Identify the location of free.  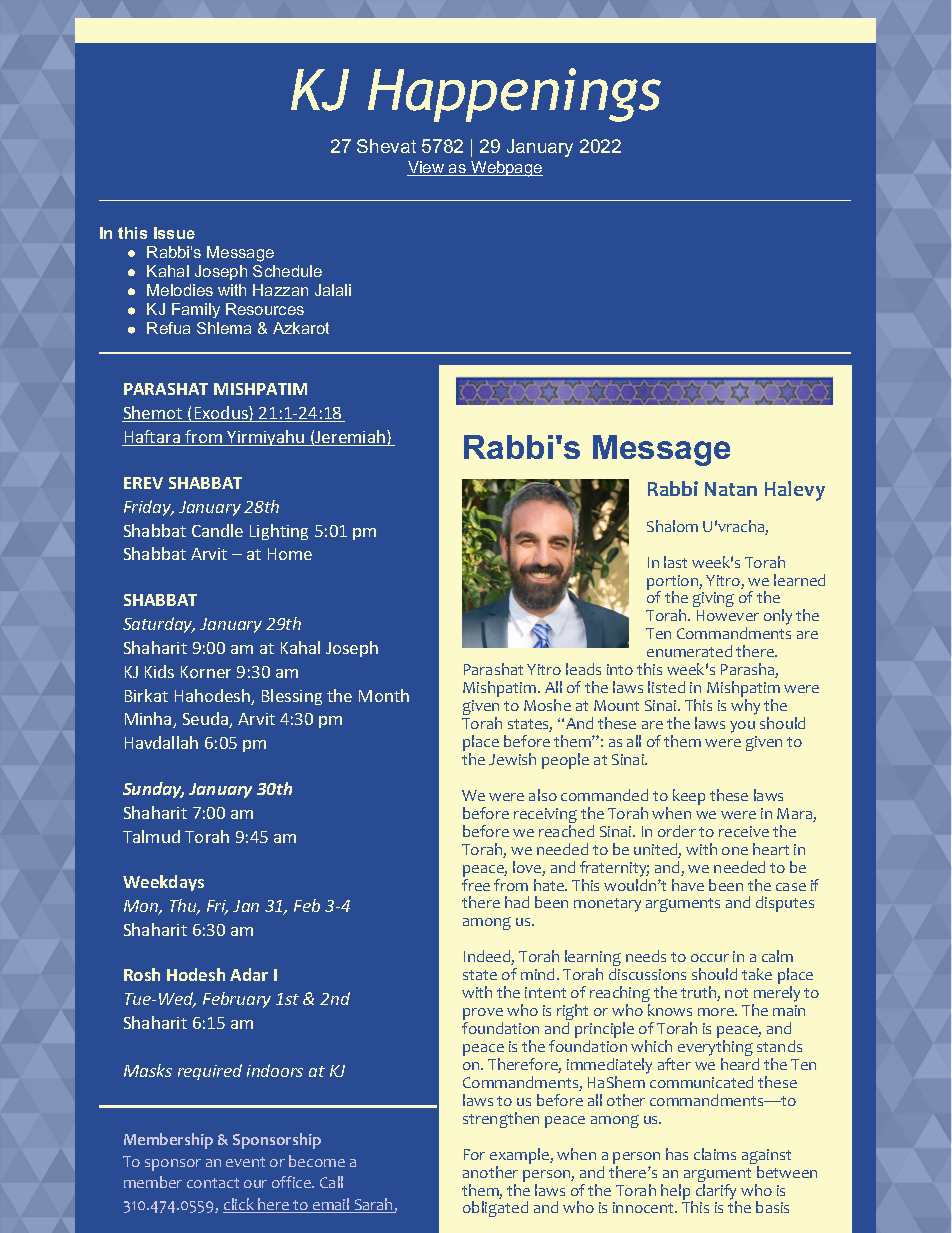
(476, 885).
